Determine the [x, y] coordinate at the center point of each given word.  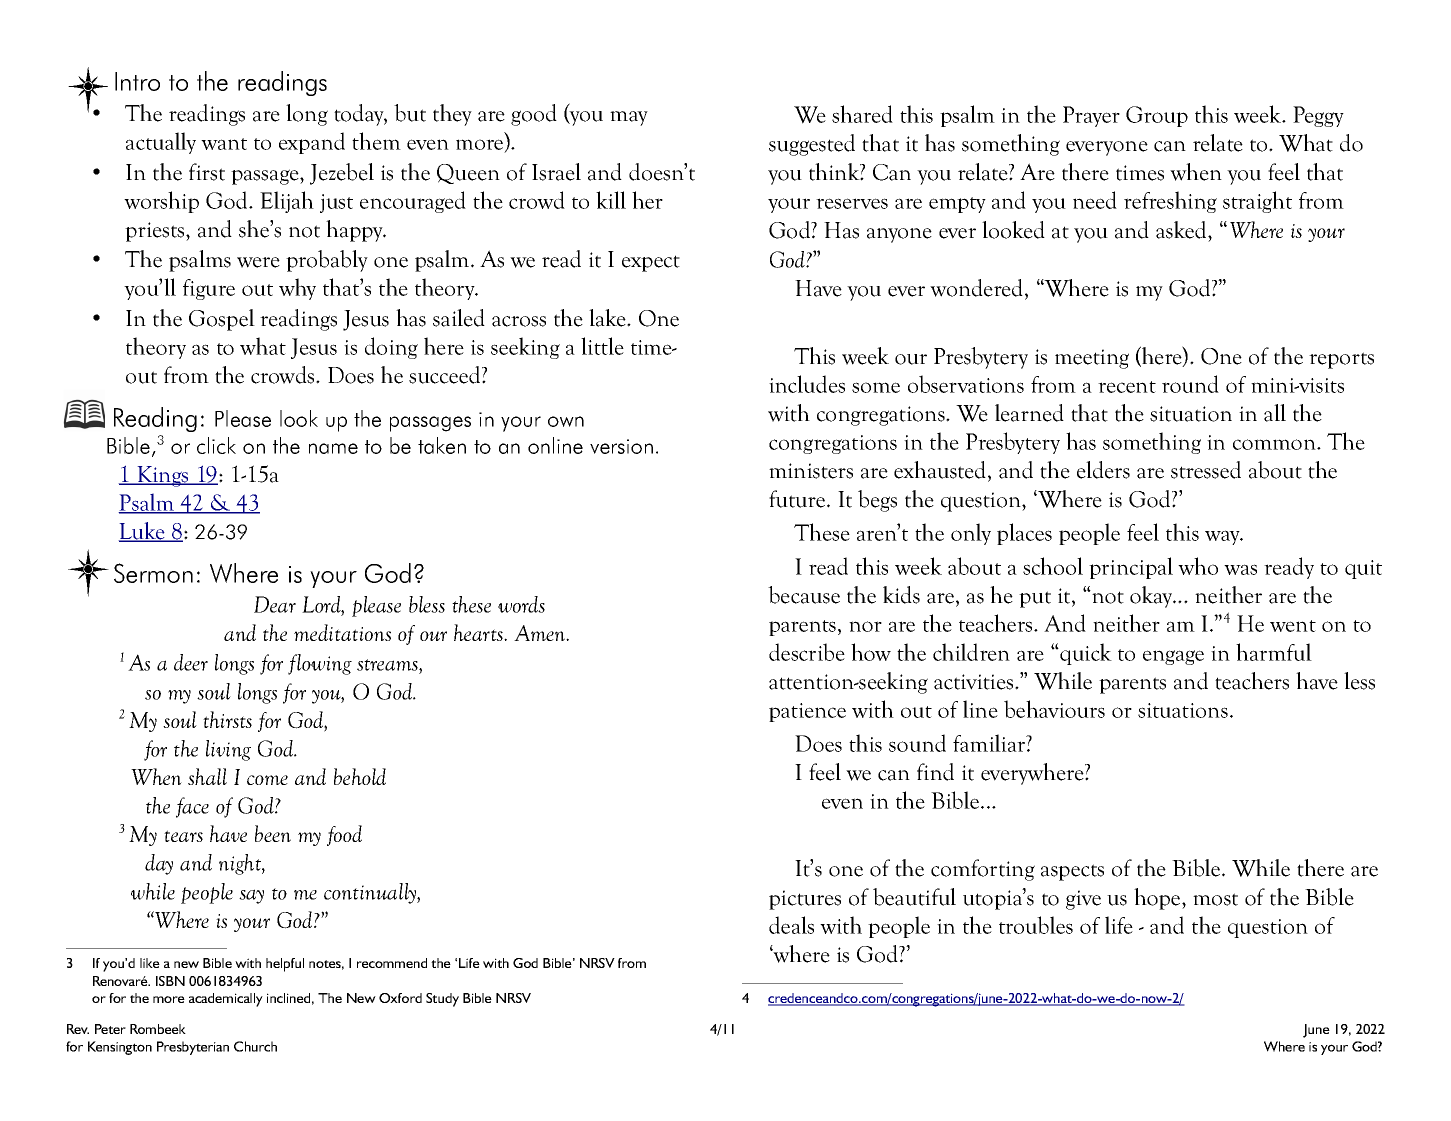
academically [226, 1000]
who [1198, 566]
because [804, 595]
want [224, 144]
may [629, 118]
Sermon [153, 573]
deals [791, 925]
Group [1157, 116]
